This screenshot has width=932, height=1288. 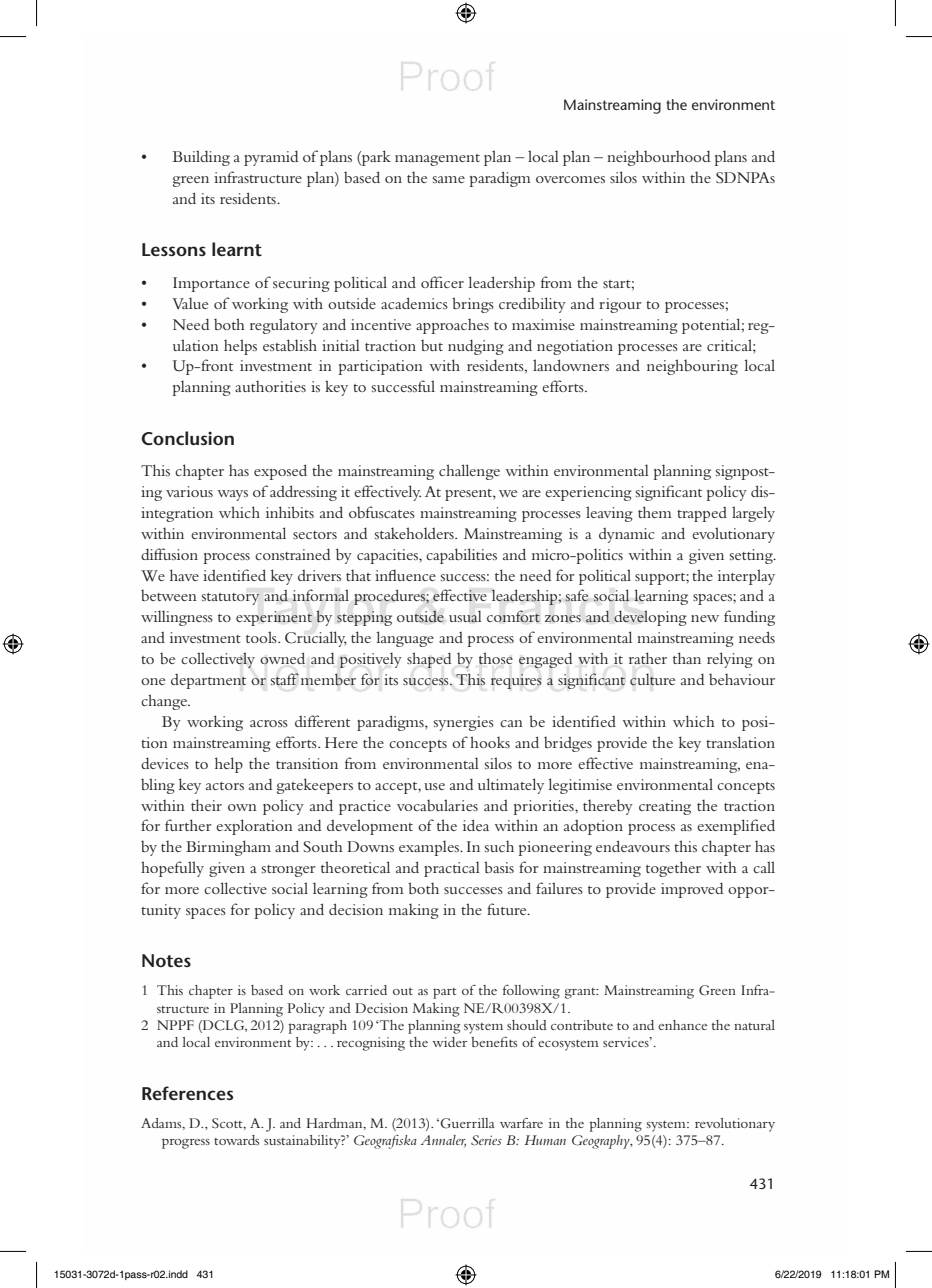 What do you see at coordinates (452, 869) in the screenshot?
I see `practical` at bounding box center [452, 869].
